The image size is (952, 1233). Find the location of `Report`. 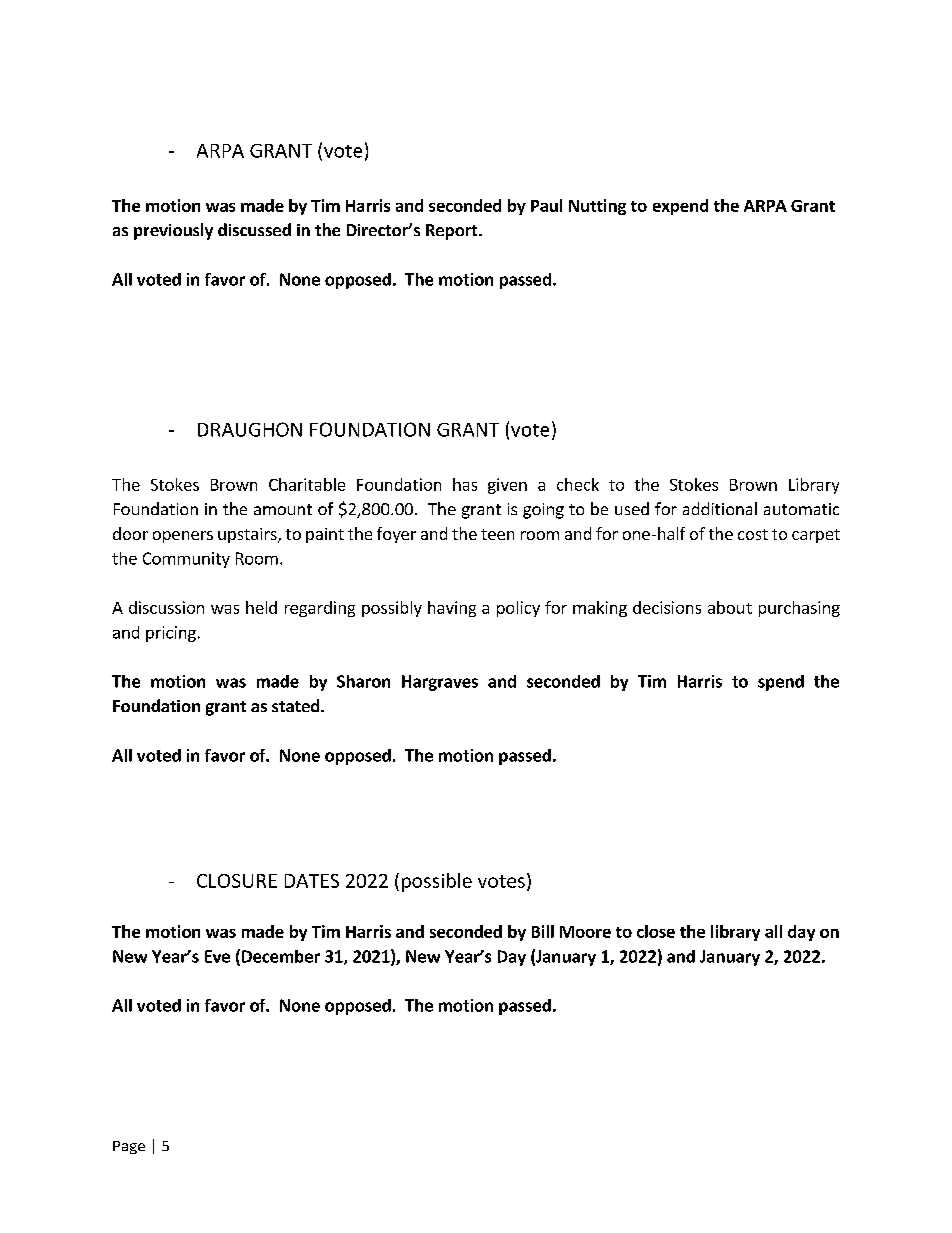

Report is located at coordinates (453, 232).
